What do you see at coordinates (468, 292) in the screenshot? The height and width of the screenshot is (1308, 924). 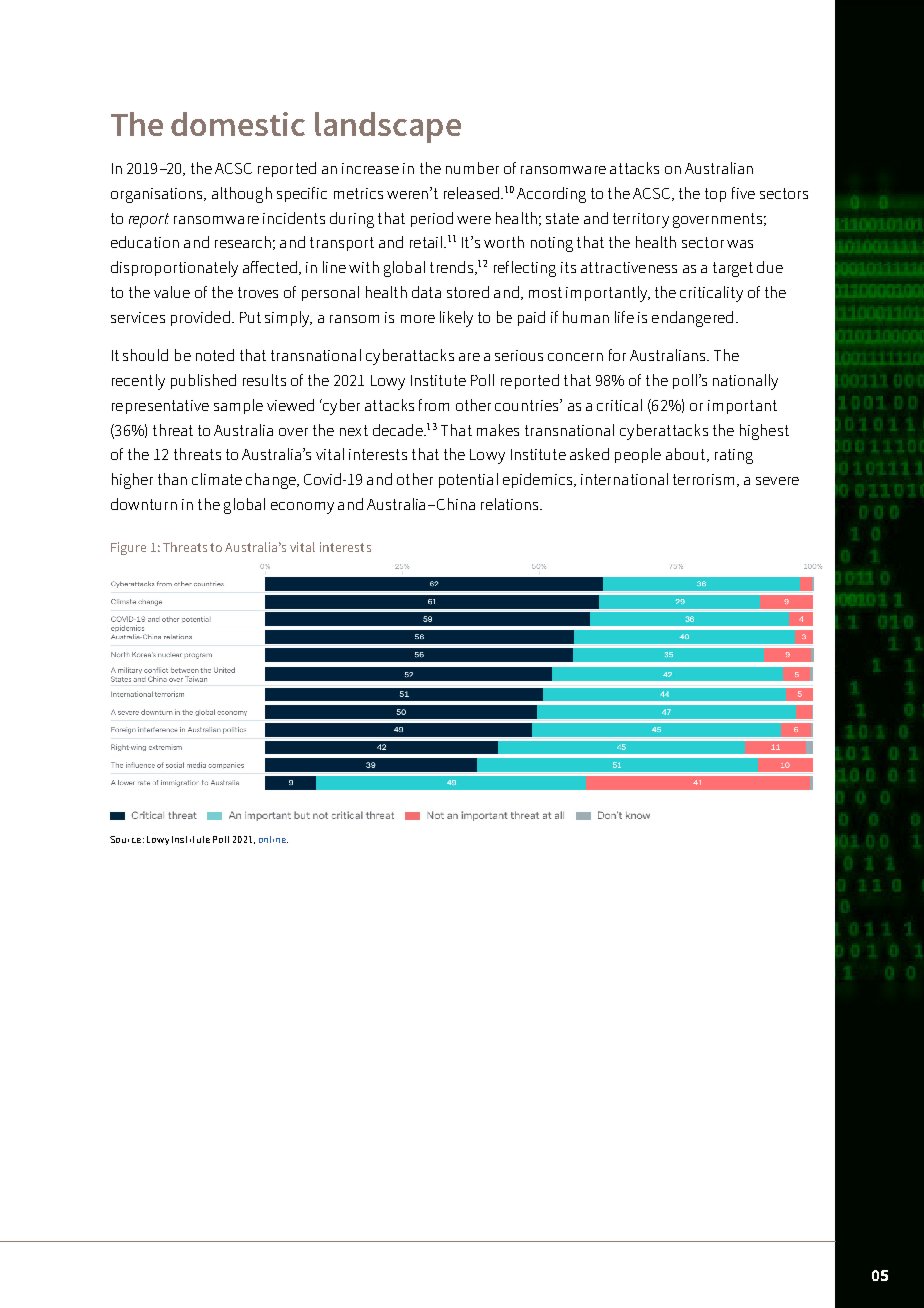 I see `stored` at bounding box center [468, 292].
